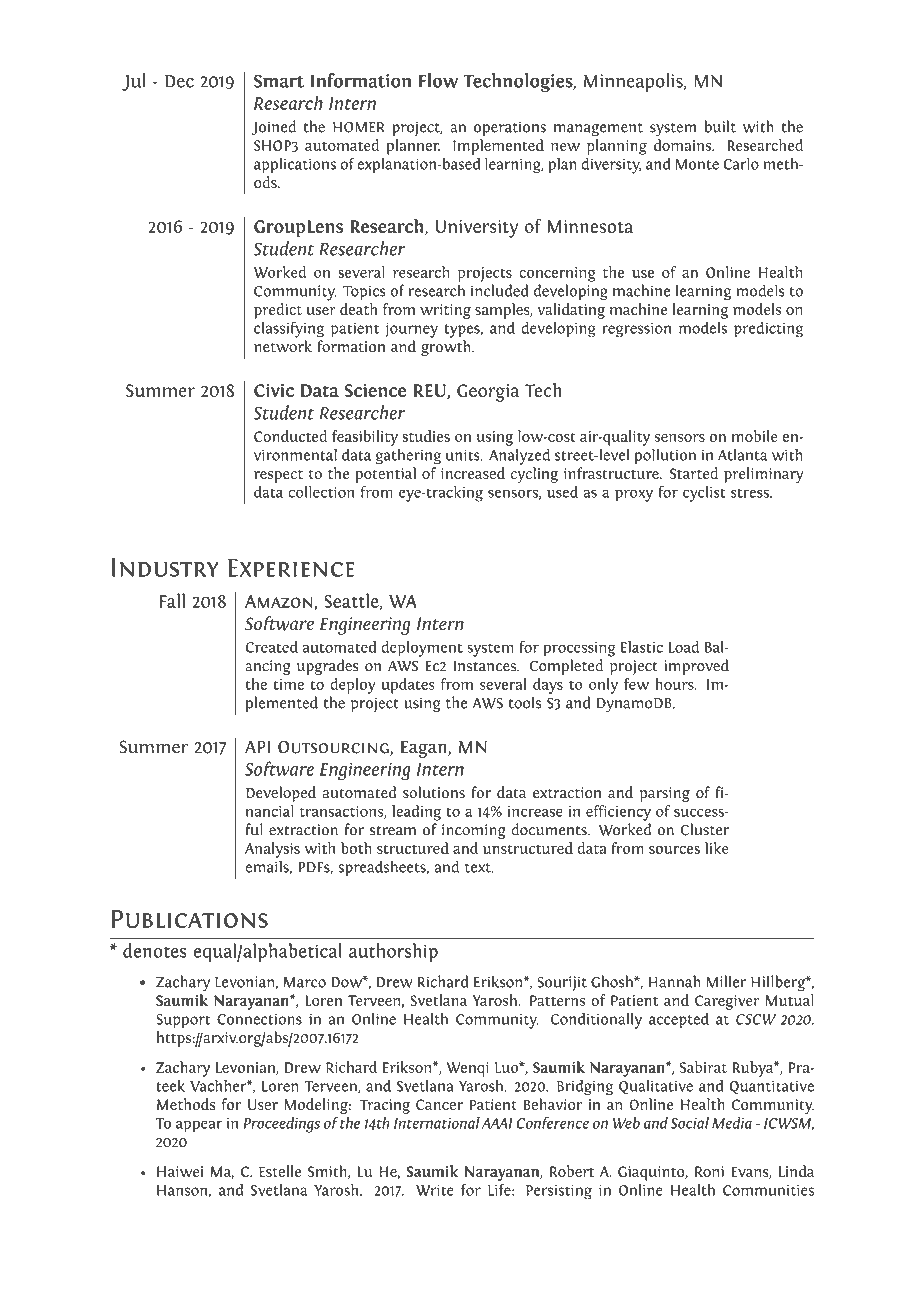 The height and width of the screenshot is (1308, 924). I want to click on regression, so click(636, 330).
